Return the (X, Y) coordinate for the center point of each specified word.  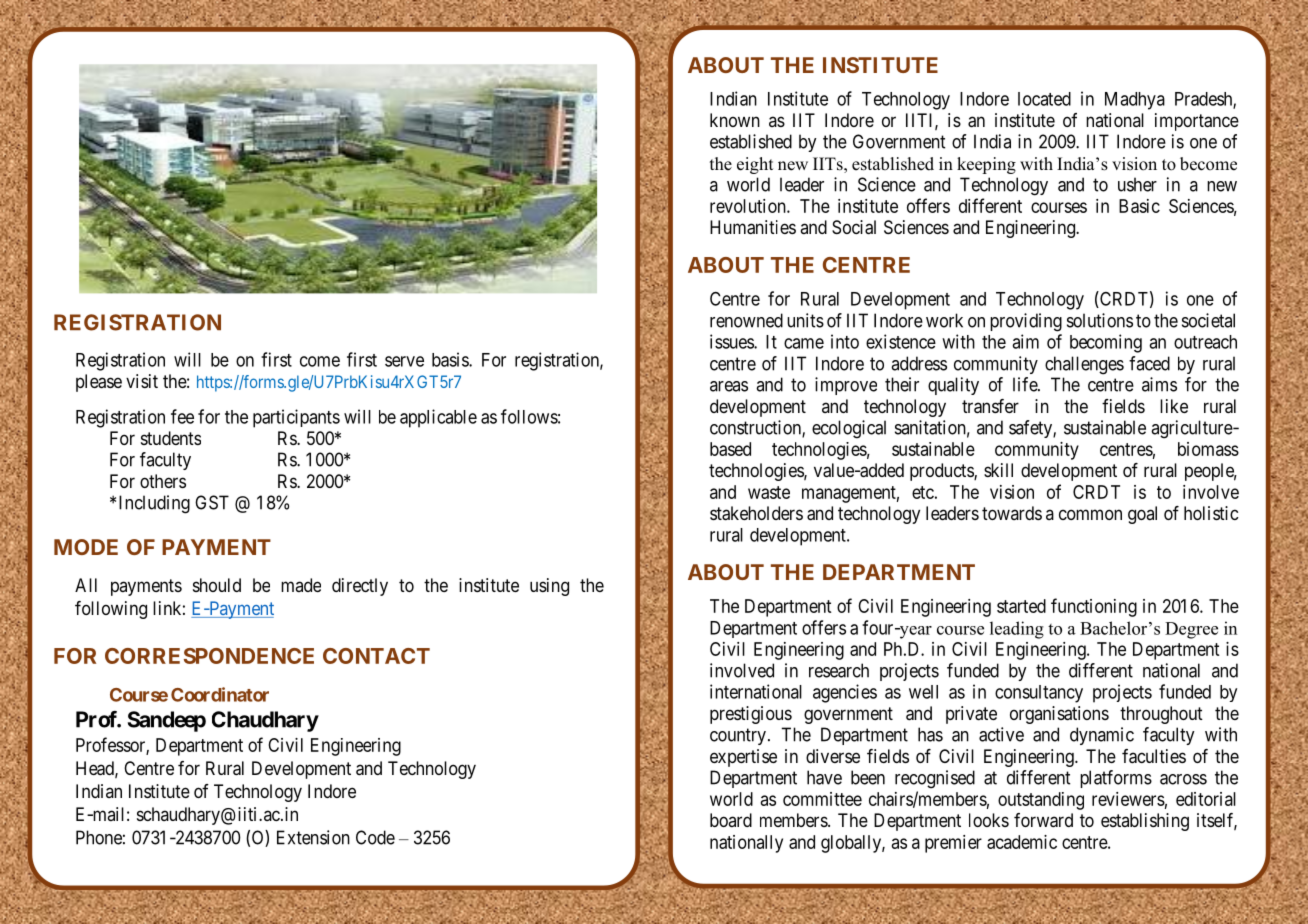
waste (769, 492)
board (731, 820)
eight (755, 165)
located (1044, 99)
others (163, 481)
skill (998, 470)
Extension (313, 837)
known (735, 120)
